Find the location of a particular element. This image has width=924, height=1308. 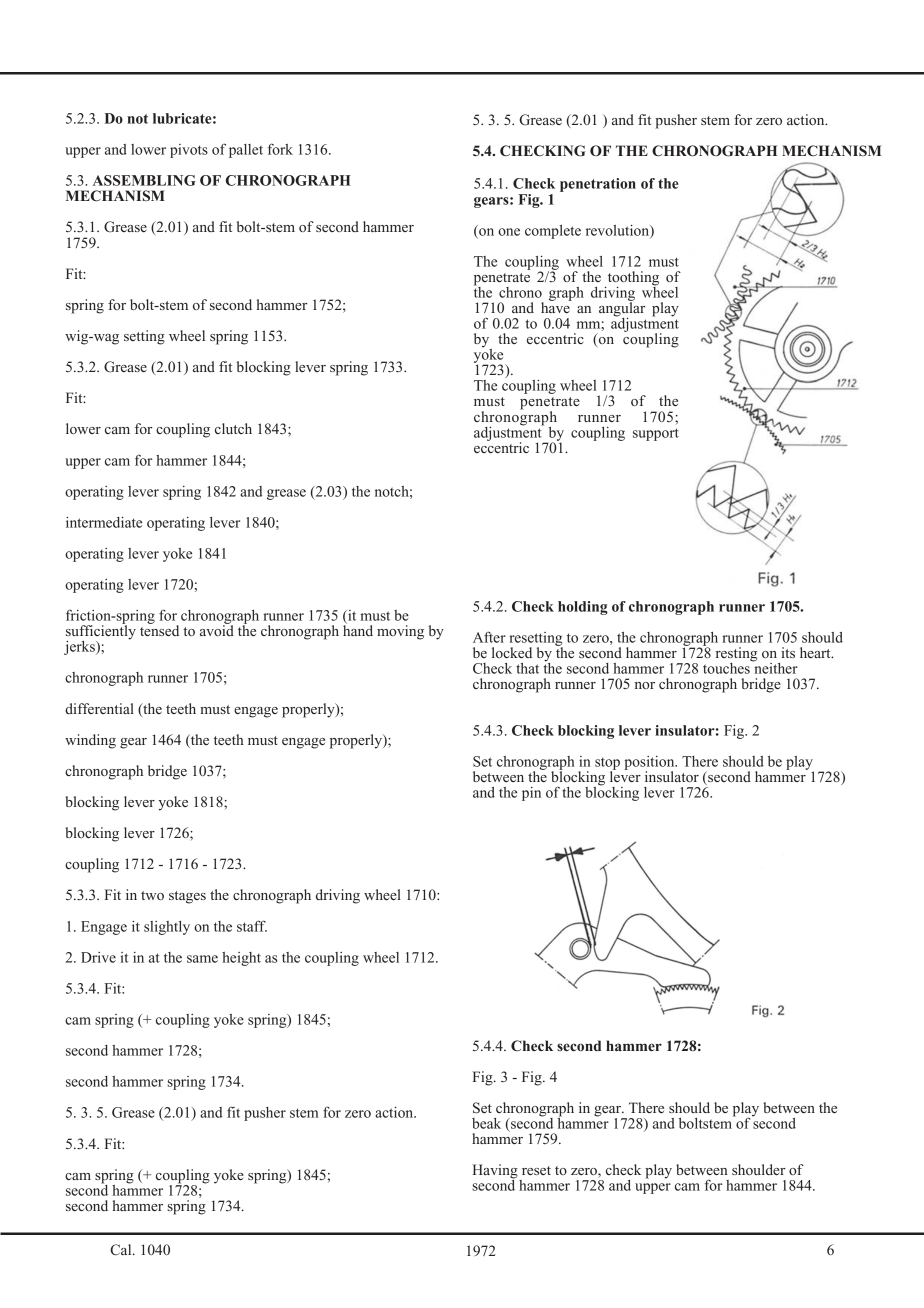

one is located at coordinates (509, 232).
